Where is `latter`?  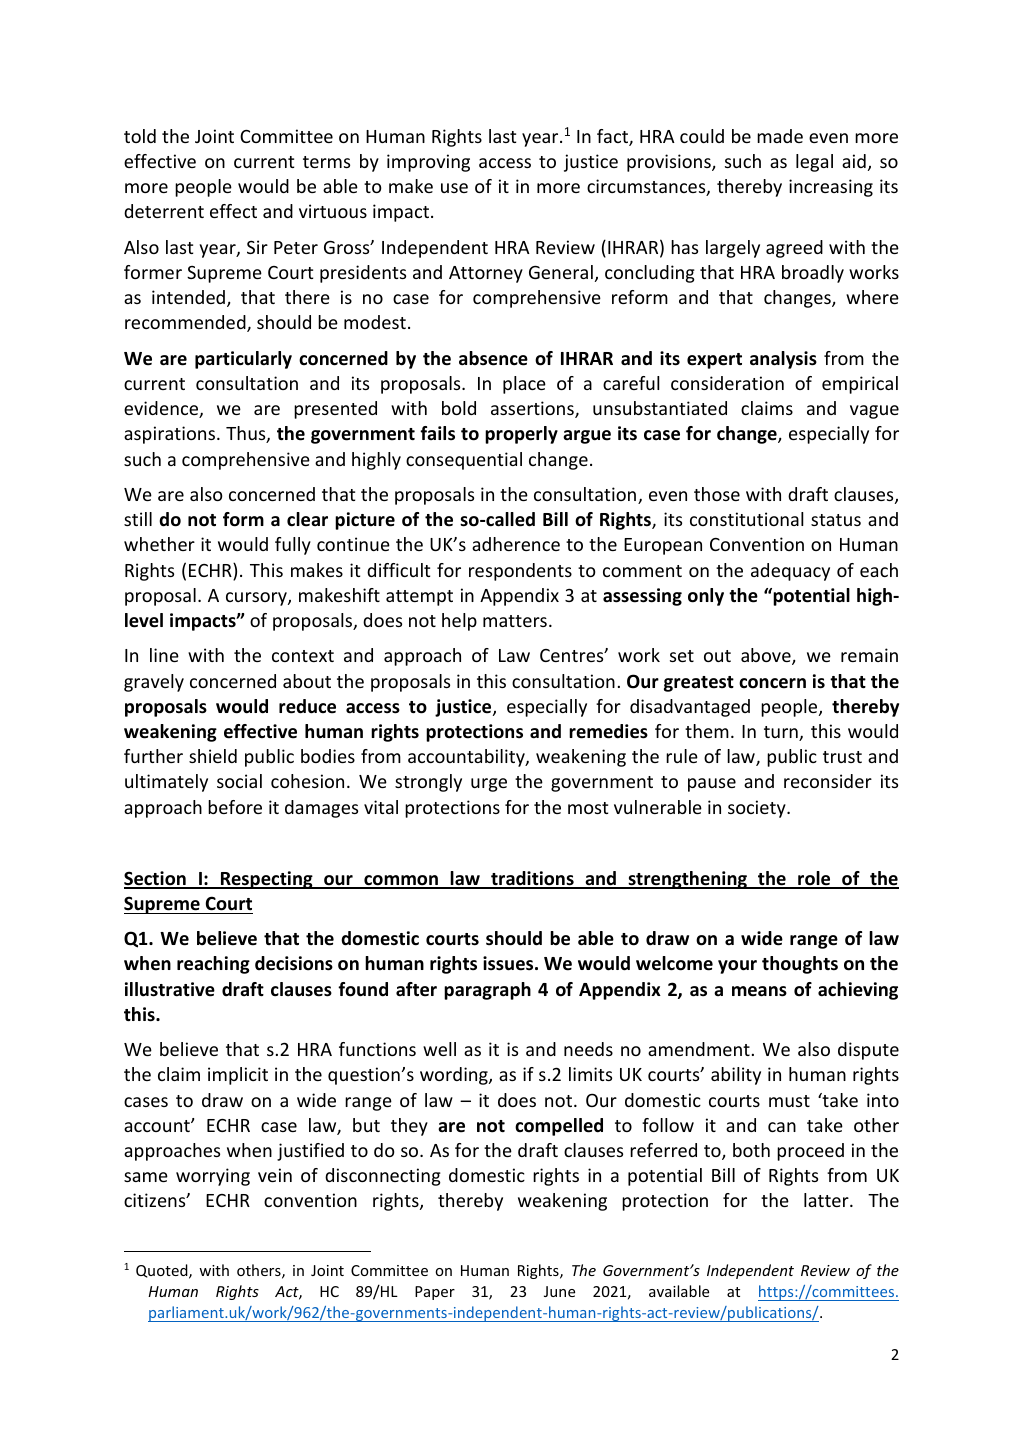
latter is located at coordinates (827, 1200).
